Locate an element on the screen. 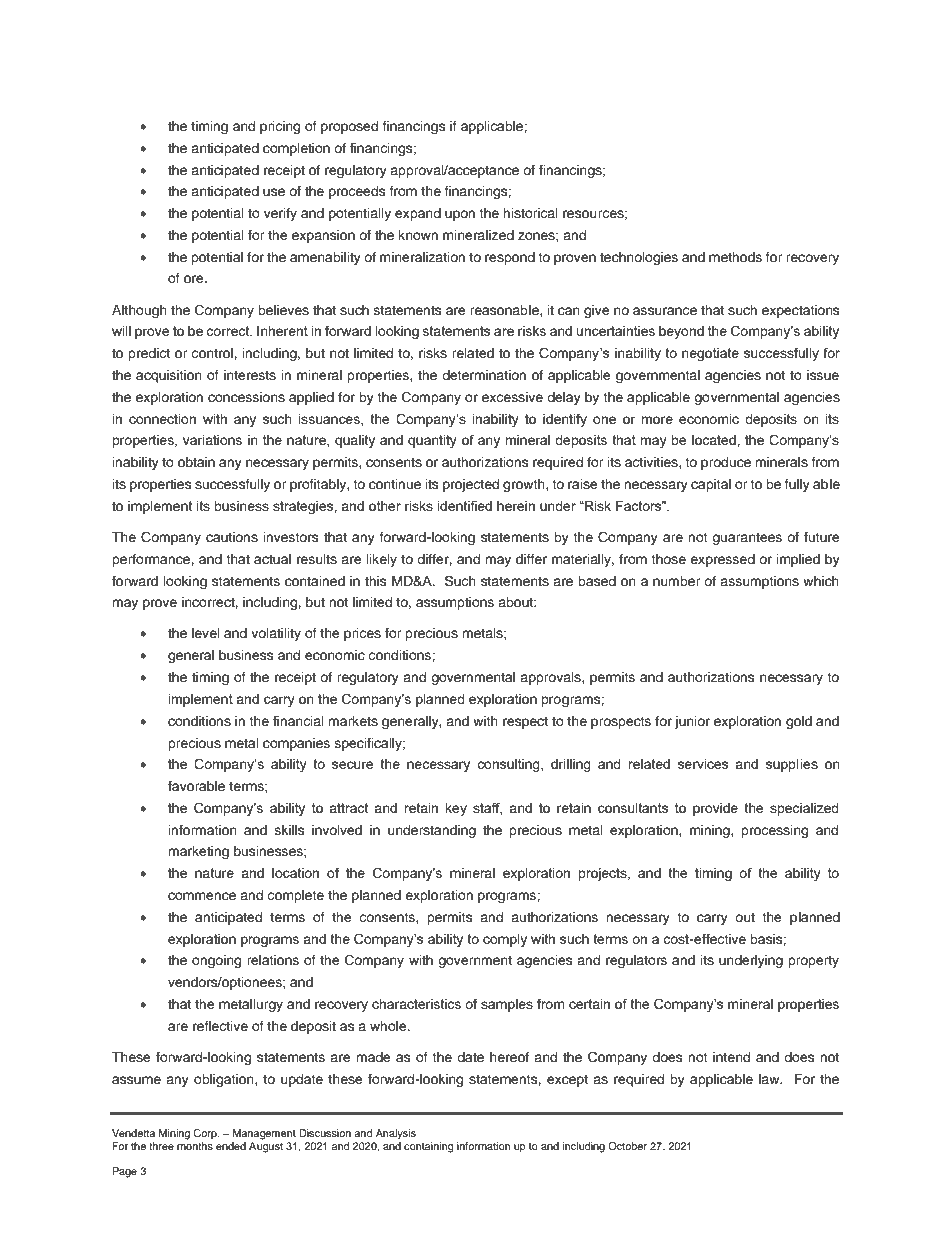 Image resolution: width=952 pixels, height=1233 pixels. use is located at coordinates (274, 192).
